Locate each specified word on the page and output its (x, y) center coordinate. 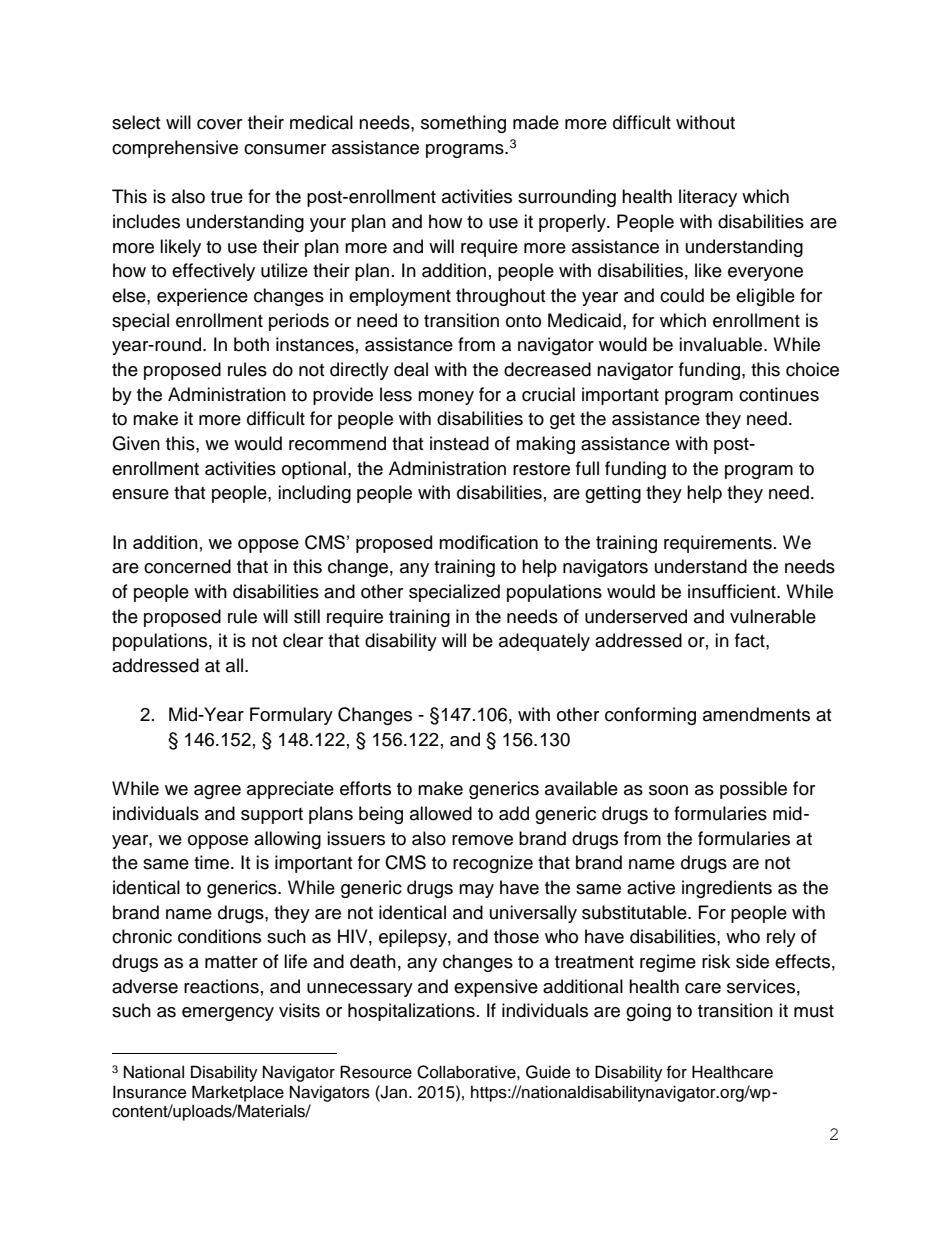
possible (753, 790)
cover (219, 124)
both (251, 344)
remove (482, 840)
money (446, 398)
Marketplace (238, 1093)
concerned (187, 566)
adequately (544, 642)
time (213, 862)
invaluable (722, 344)
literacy (708, 198)
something (463, 124)
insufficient (733, 591)
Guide (548, 1072)
